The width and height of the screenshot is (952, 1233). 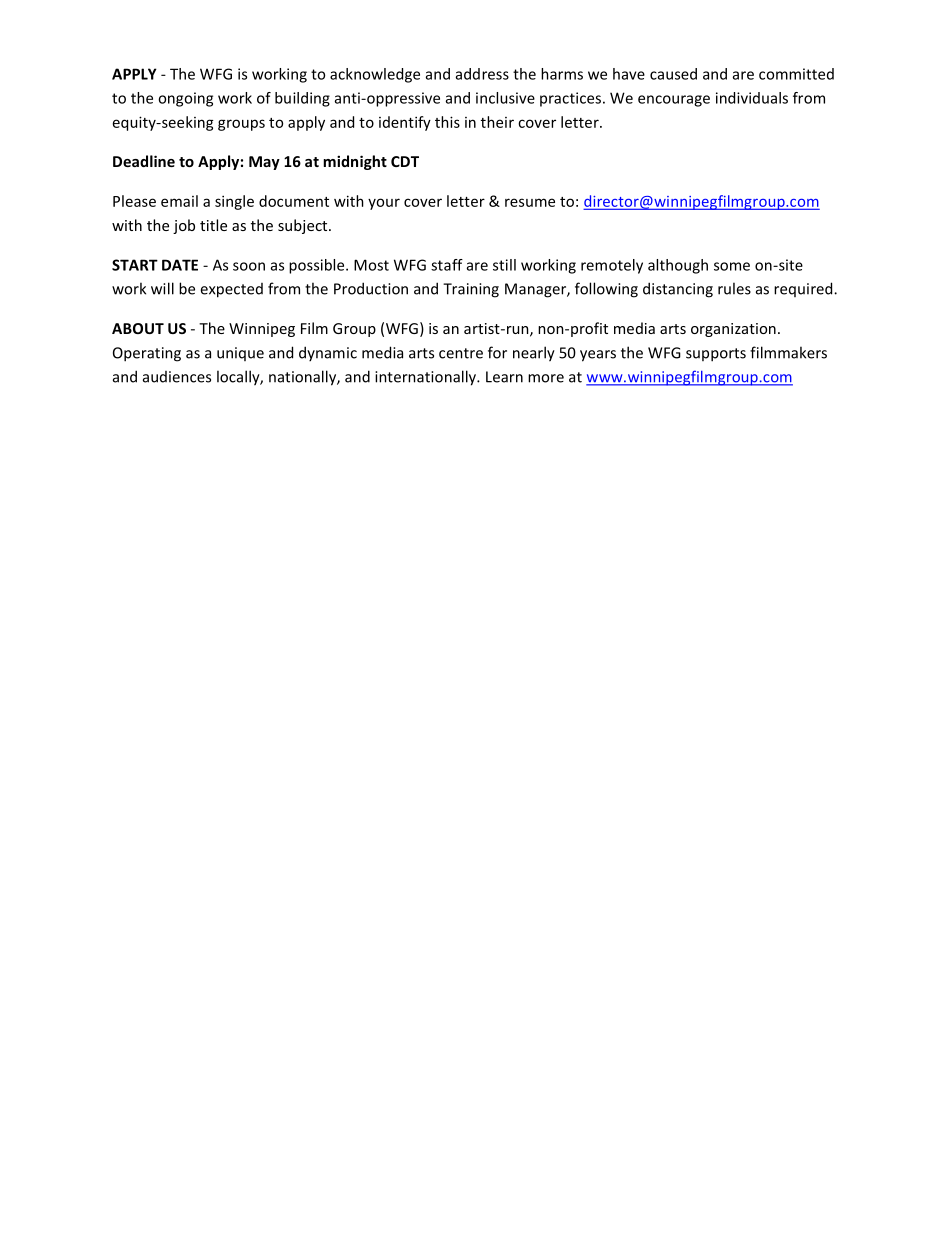 I want to click on some, so click(x=732, y=266).
